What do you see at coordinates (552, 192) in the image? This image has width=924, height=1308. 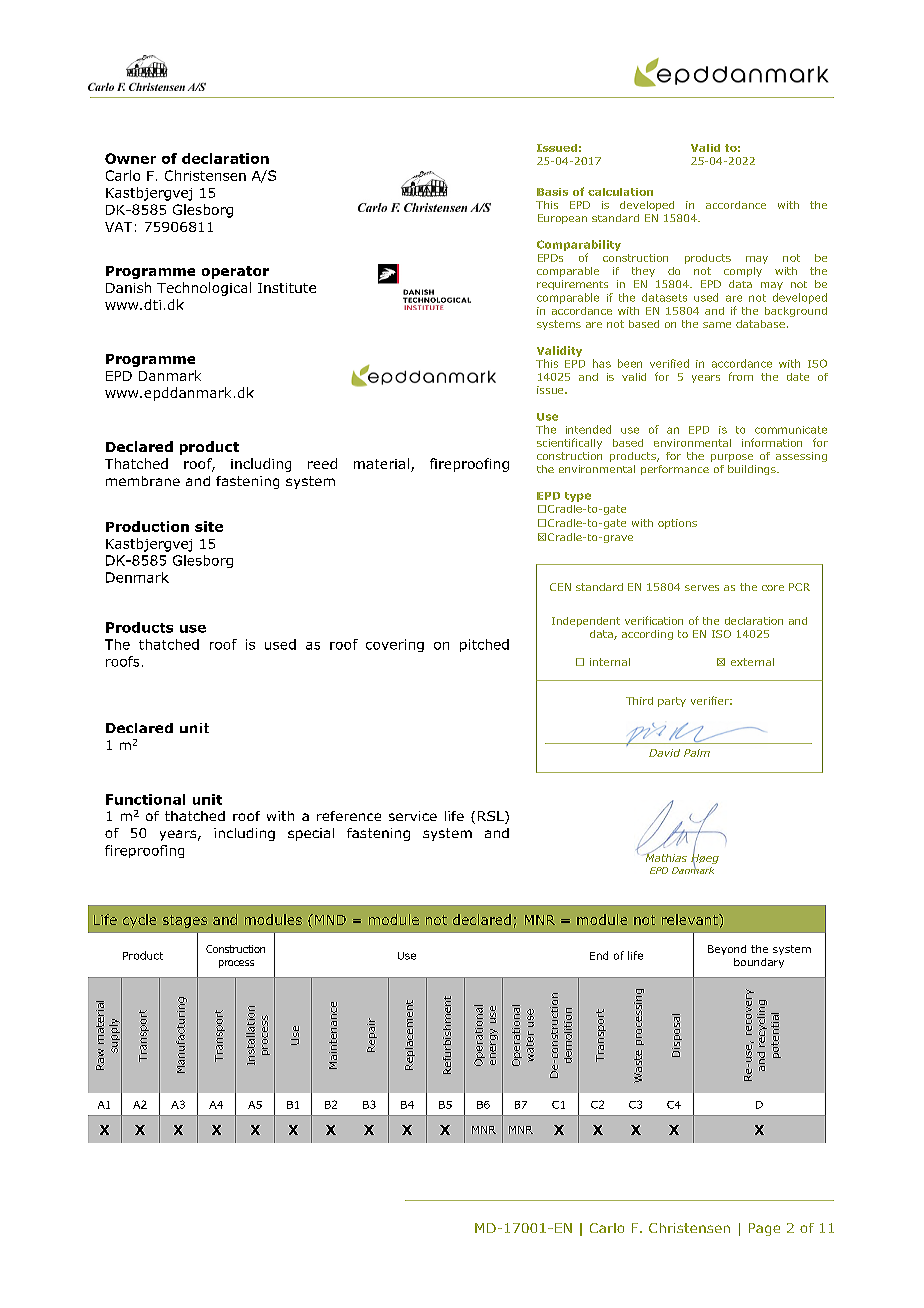 I see `Basis` at bounding box center [552, 192].
